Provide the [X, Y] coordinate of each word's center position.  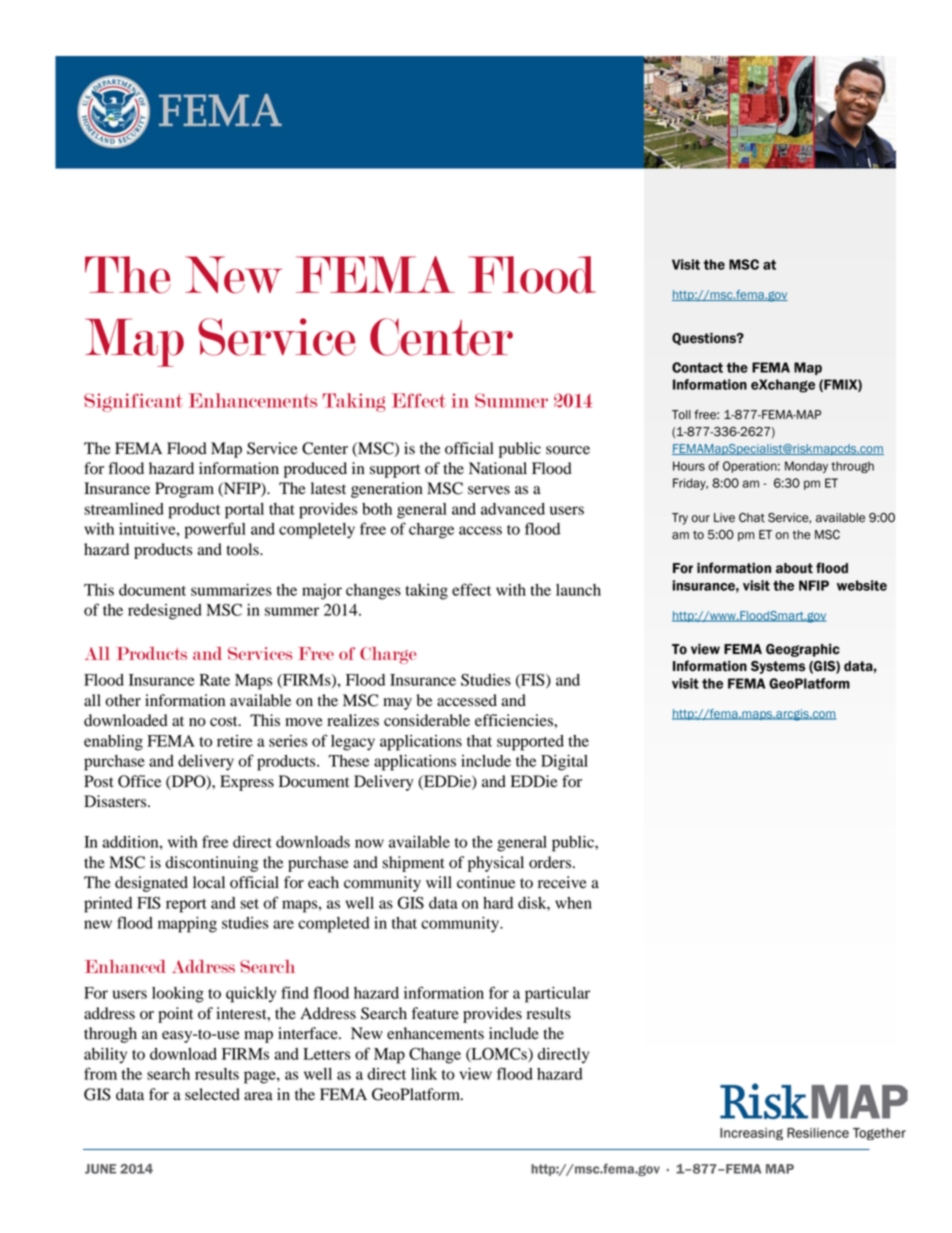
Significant [133, 402]
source [568, 450]
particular [557, 995]
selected [212, 1094]
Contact [697, 367]
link [424, 1074]
